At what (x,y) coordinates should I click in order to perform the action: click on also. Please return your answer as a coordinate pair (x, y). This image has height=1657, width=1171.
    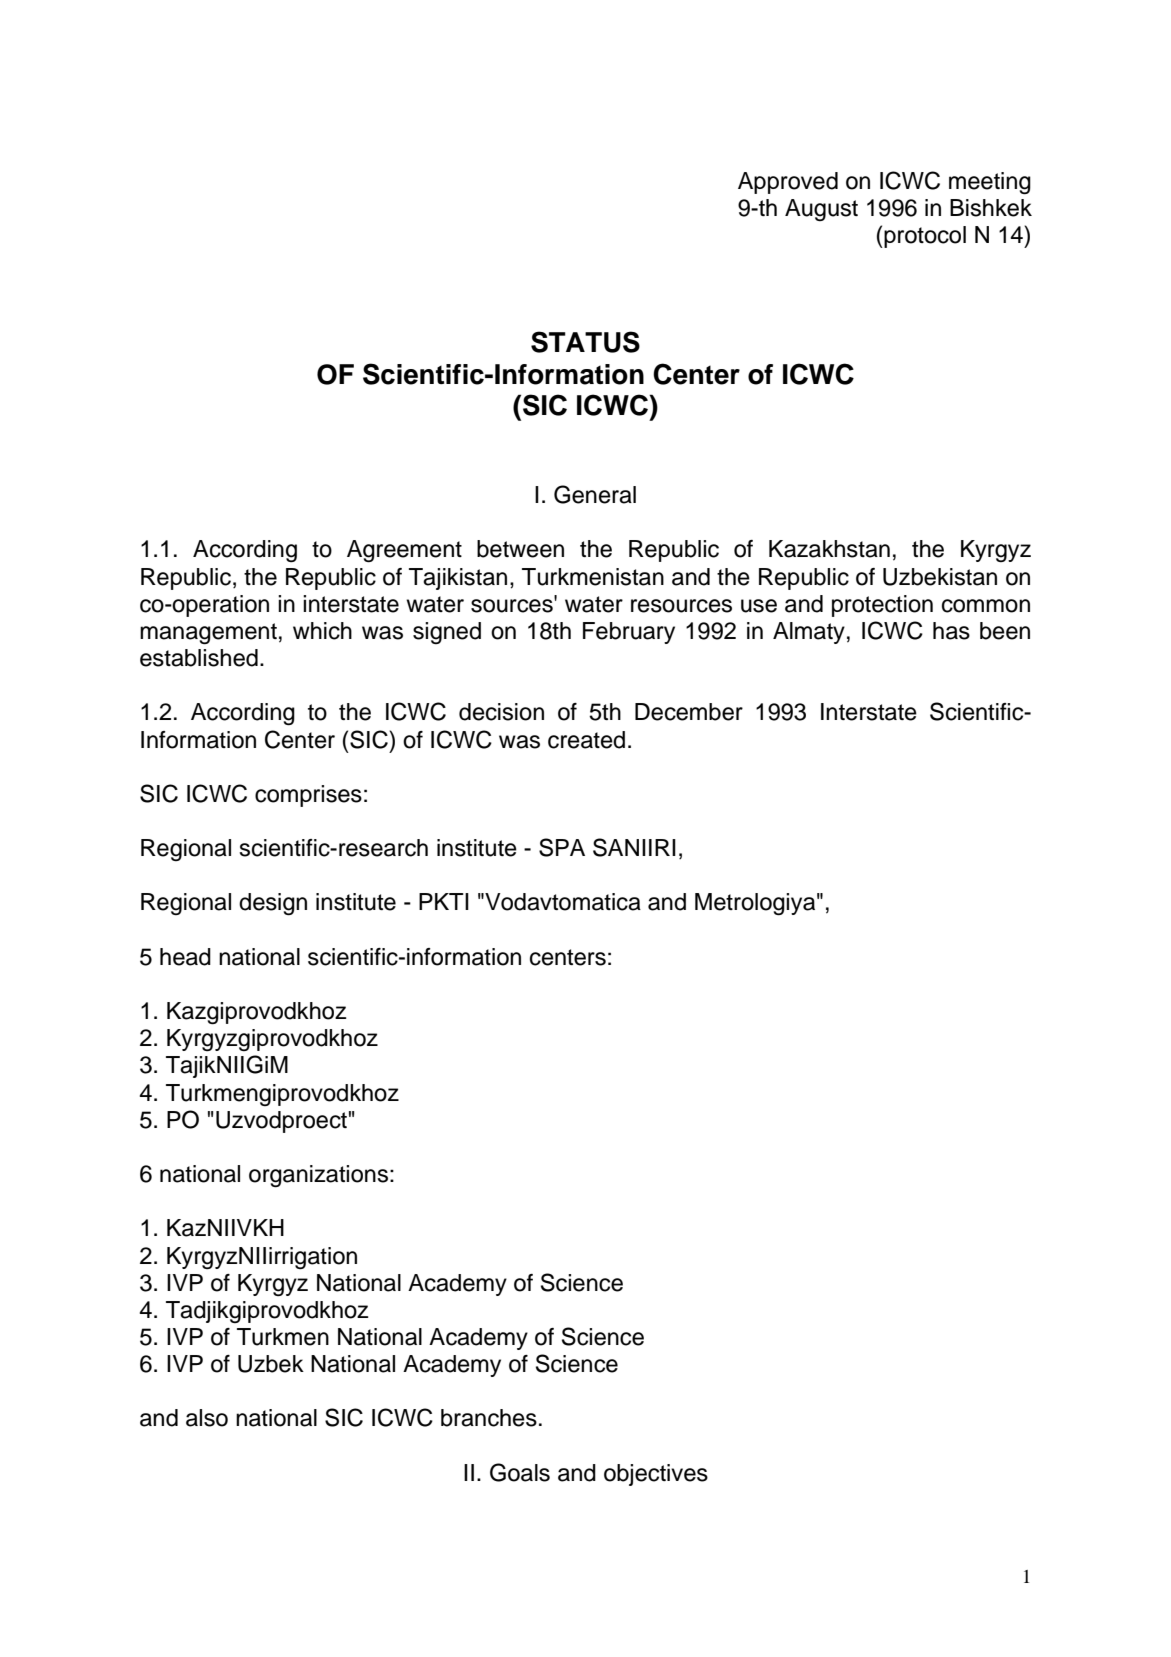
    Looking at the image, I should click on (207, 1418).
